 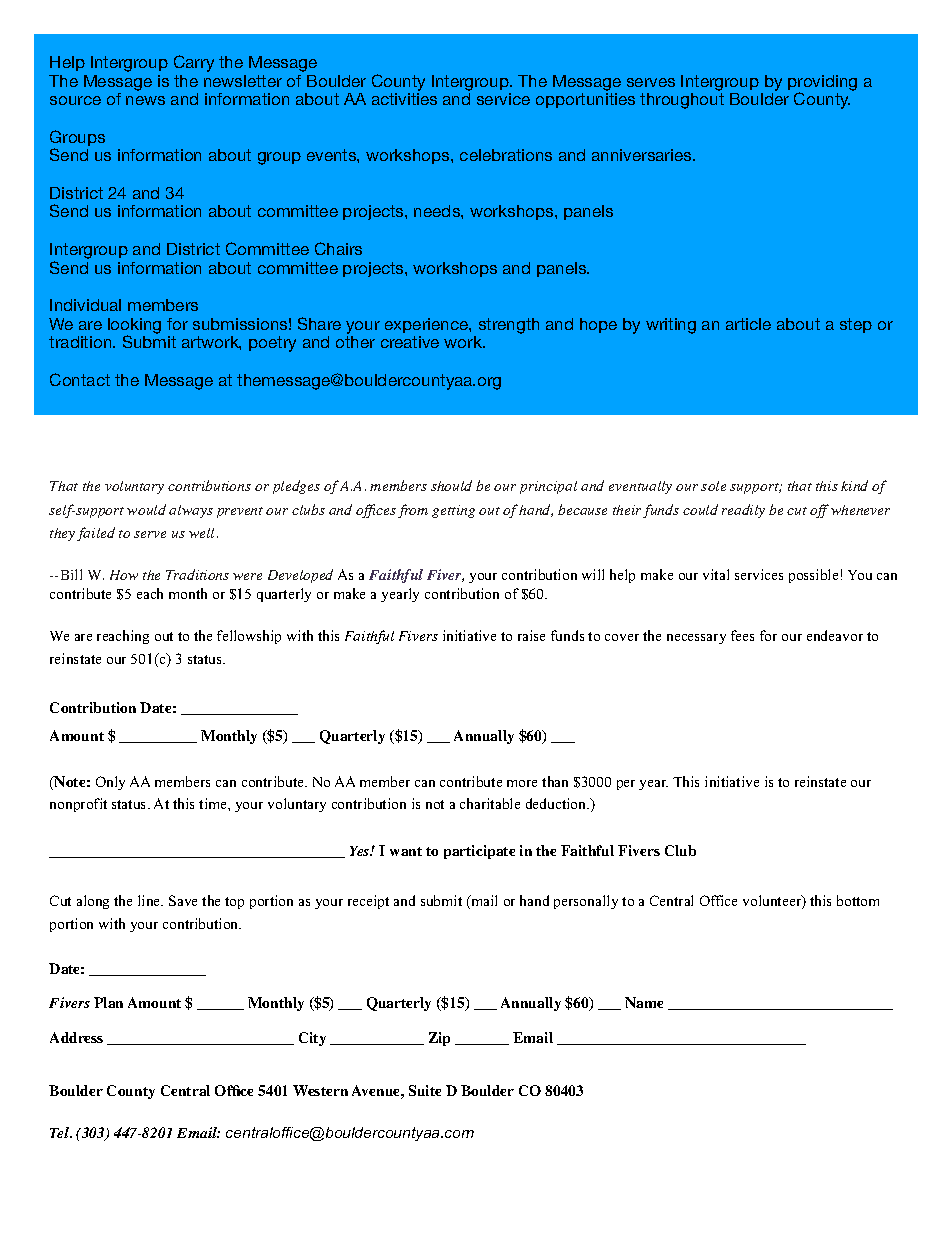 What do you see at coordinates (194, 63) in the image?
I see `Carry` at bounding box center [194, 63].
